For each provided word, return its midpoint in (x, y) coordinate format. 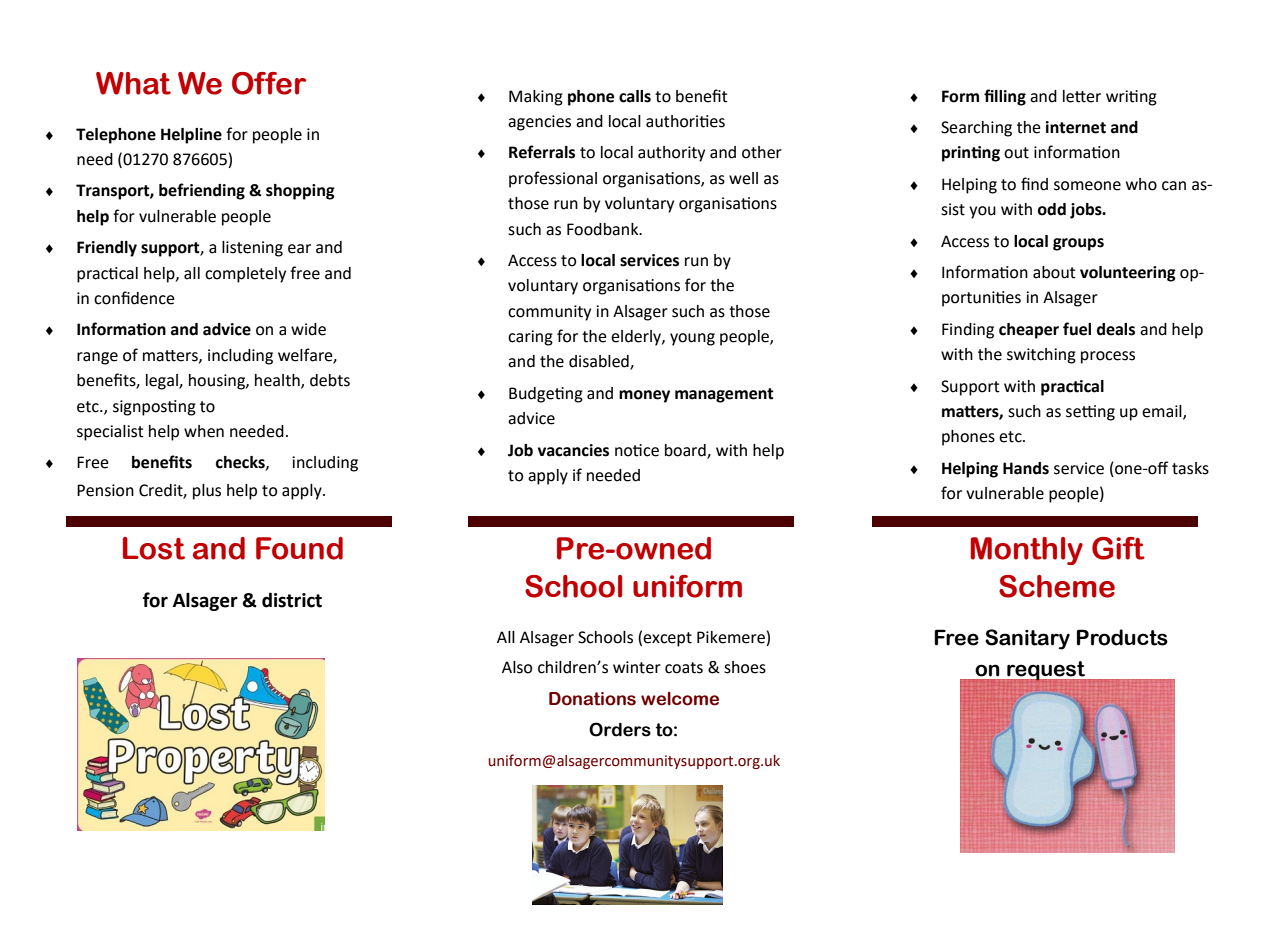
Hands (1026, 468)
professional (553, 179)
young (692, 339)
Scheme (1057, 586)
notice (637, 450)
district (292, 600)
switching (1041, 356)
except (667, 639)
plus (207, 492)
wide (308, 329)
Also (517, 667)
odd (1052, 209)
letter (1082, 96)
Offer (269, 83)
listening (252, 249)
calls (635, 96)
